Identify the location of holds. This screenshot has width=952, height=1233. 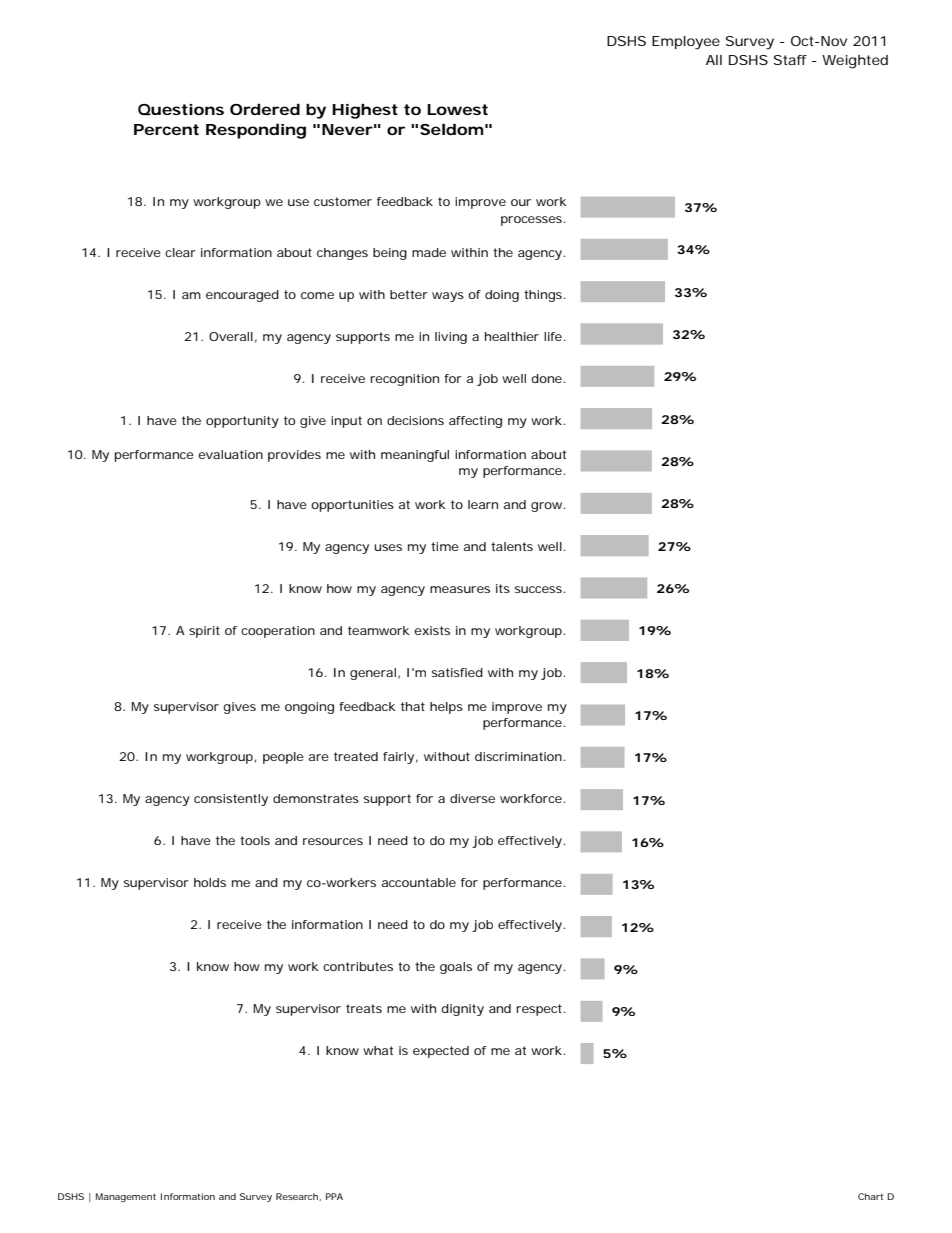
(210, 882).
